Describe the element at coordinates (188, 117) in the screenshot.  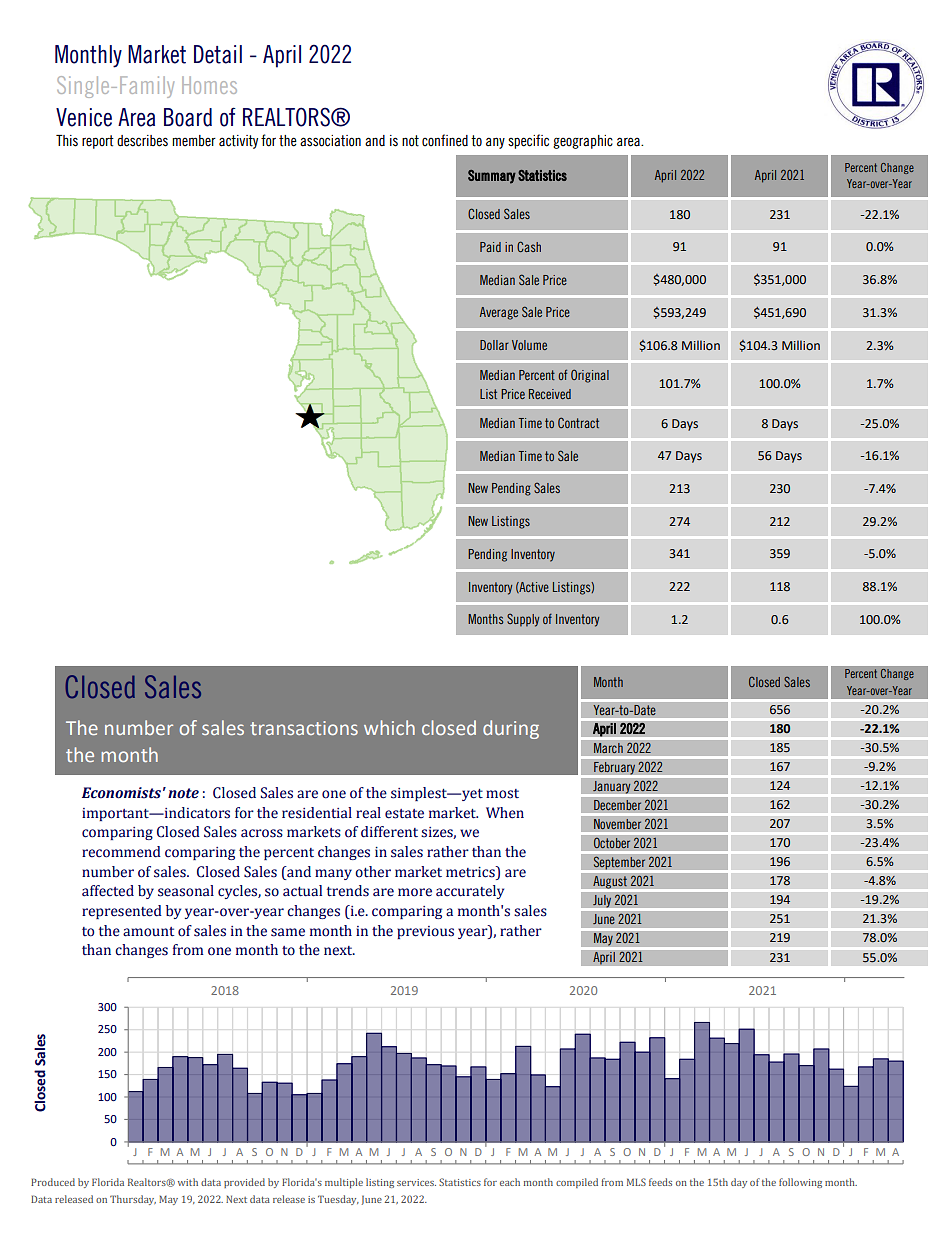
I see `Board` at that location.
